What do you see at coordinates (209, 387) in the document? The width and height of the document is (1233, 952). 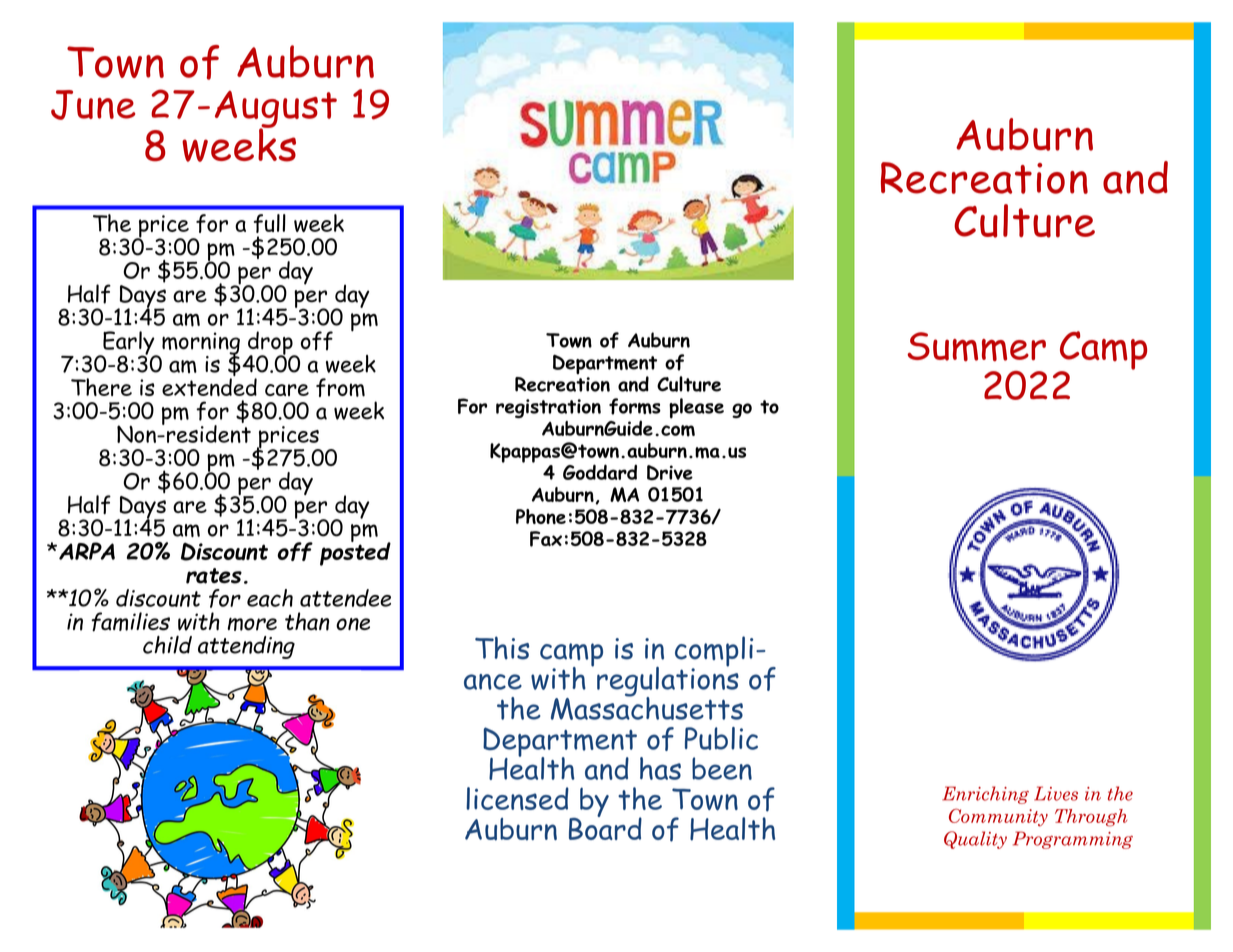 I see `extended` at bounding box center [209, 387].
